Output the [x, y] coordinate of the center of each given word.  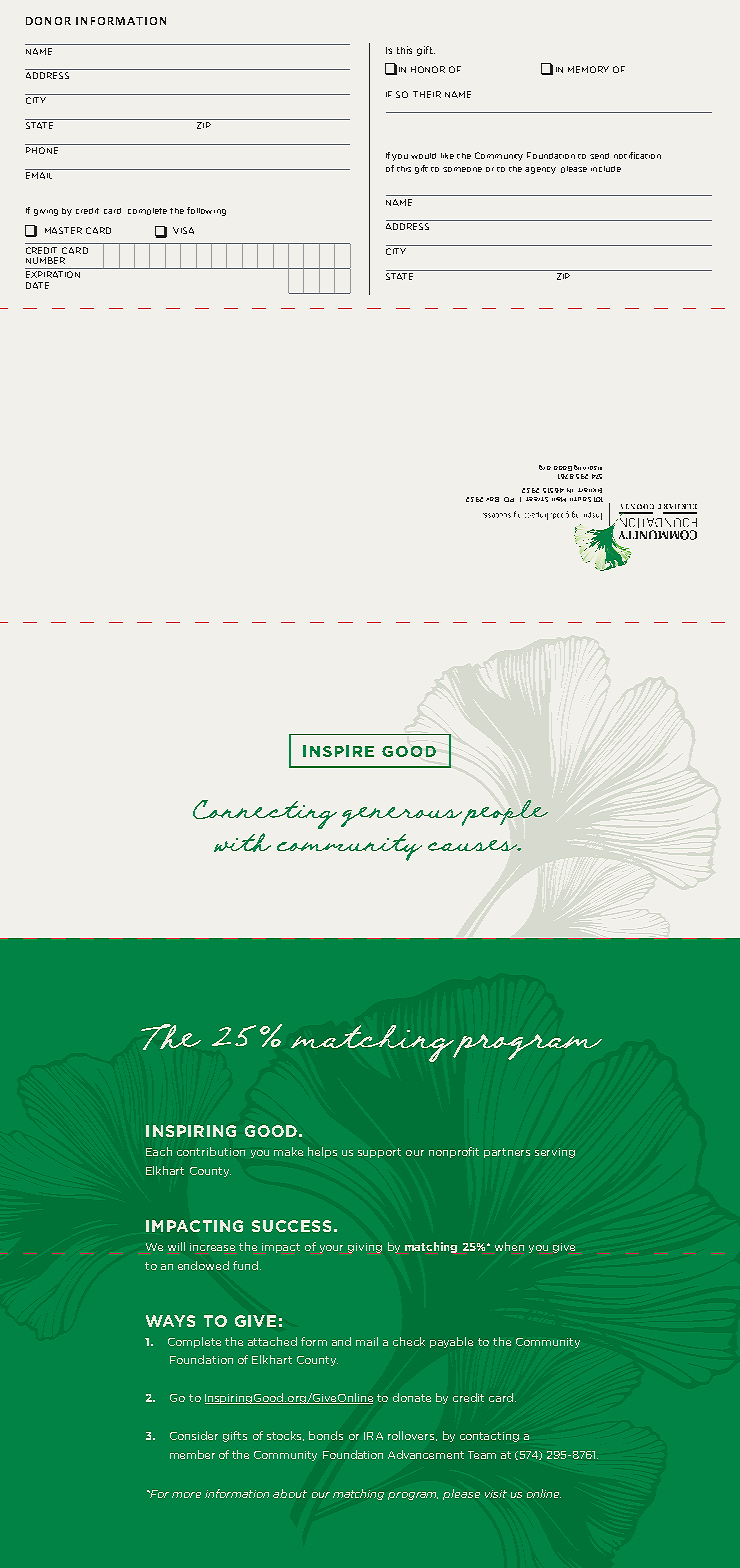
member [192, 1454]
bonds [326, 1435]
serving [555, 1153]
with [242, 842]
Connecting [265, 814]
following [206, 211]
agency [540, 170]
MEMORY [588, 69]
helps [322, 1152]
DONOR [48, 21]
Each [159, 1151]
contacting [489, 1437]
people [504, 813]
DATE [37, 285]
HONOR [428, 69]
